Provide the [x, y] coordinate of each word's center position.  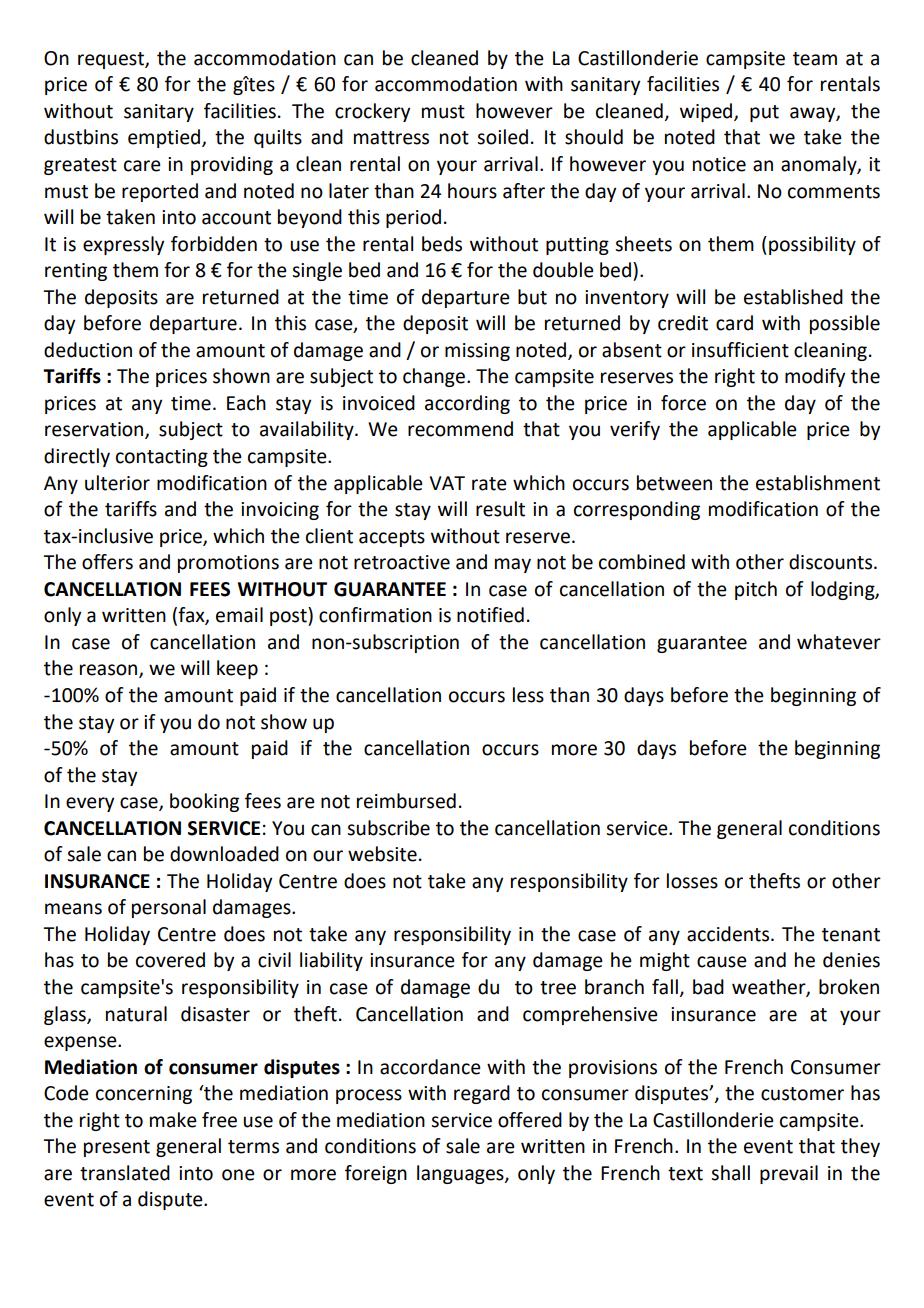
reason [110, 671]
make [173, 1120]
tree [558, 988]
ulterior [117, 483]
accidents [729, 934]
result [500, 509]
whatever [839, 642]
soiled [502, 137]
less [528, 695]
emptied [165, 138]
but [532, 297]
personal [169, 908]
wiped [707, 112]
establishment [818, 483]
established [793, 297]
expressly [123, 245]
